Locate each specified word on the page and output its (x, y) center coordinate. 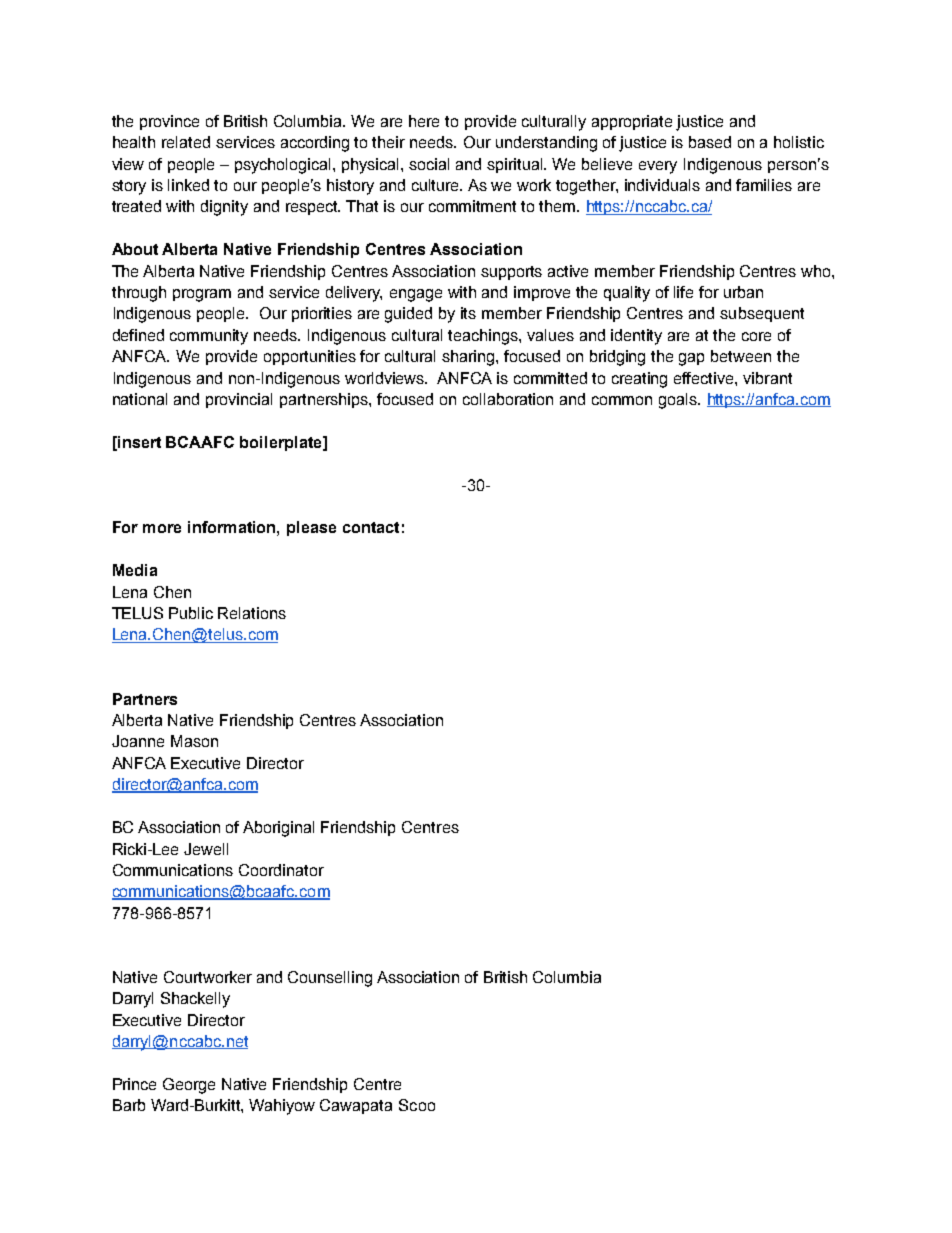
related (186, 142)
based (710, 142)
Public (191, 613)
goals (679, 401)
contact (371, 527)
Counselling (330, 979)
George (189, 1086)
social (429, 164)
